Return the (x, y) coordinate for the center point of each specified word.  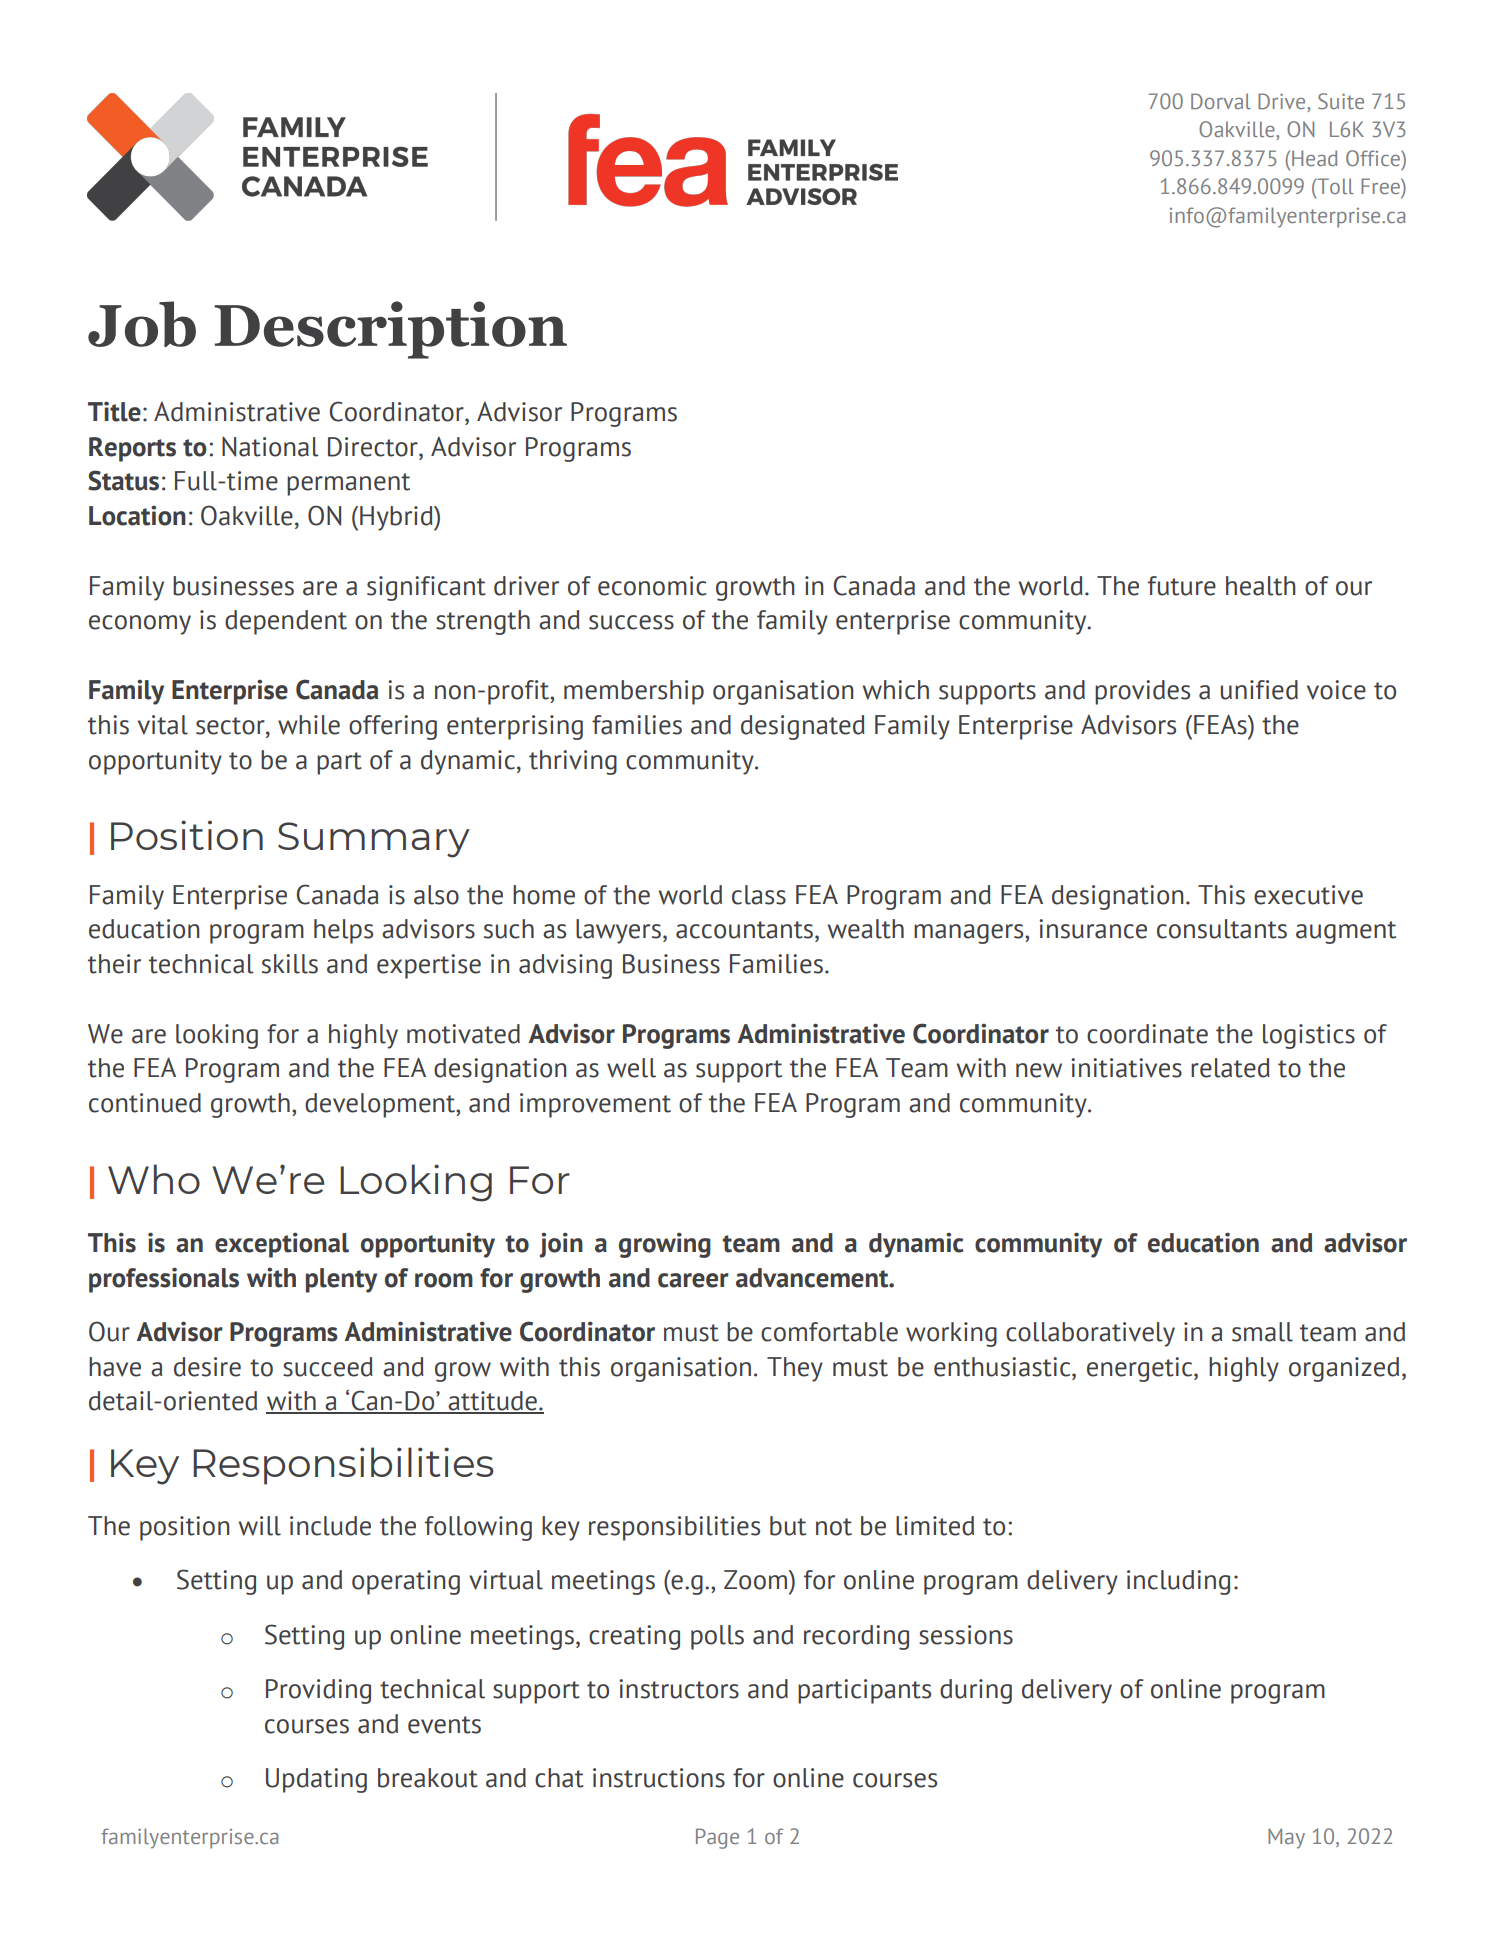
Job (142, 324)
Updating (316, 1780)
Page (717, 1838)
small (1262, 1332)
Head (1314, 158)
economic (652, 586)
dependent (286, 622)
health (1260, 586)
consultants (1222, 929)
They (795, 1369)
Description (390, 330)
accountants (744, 930)
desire (207, 1367)
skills (290, 964)
